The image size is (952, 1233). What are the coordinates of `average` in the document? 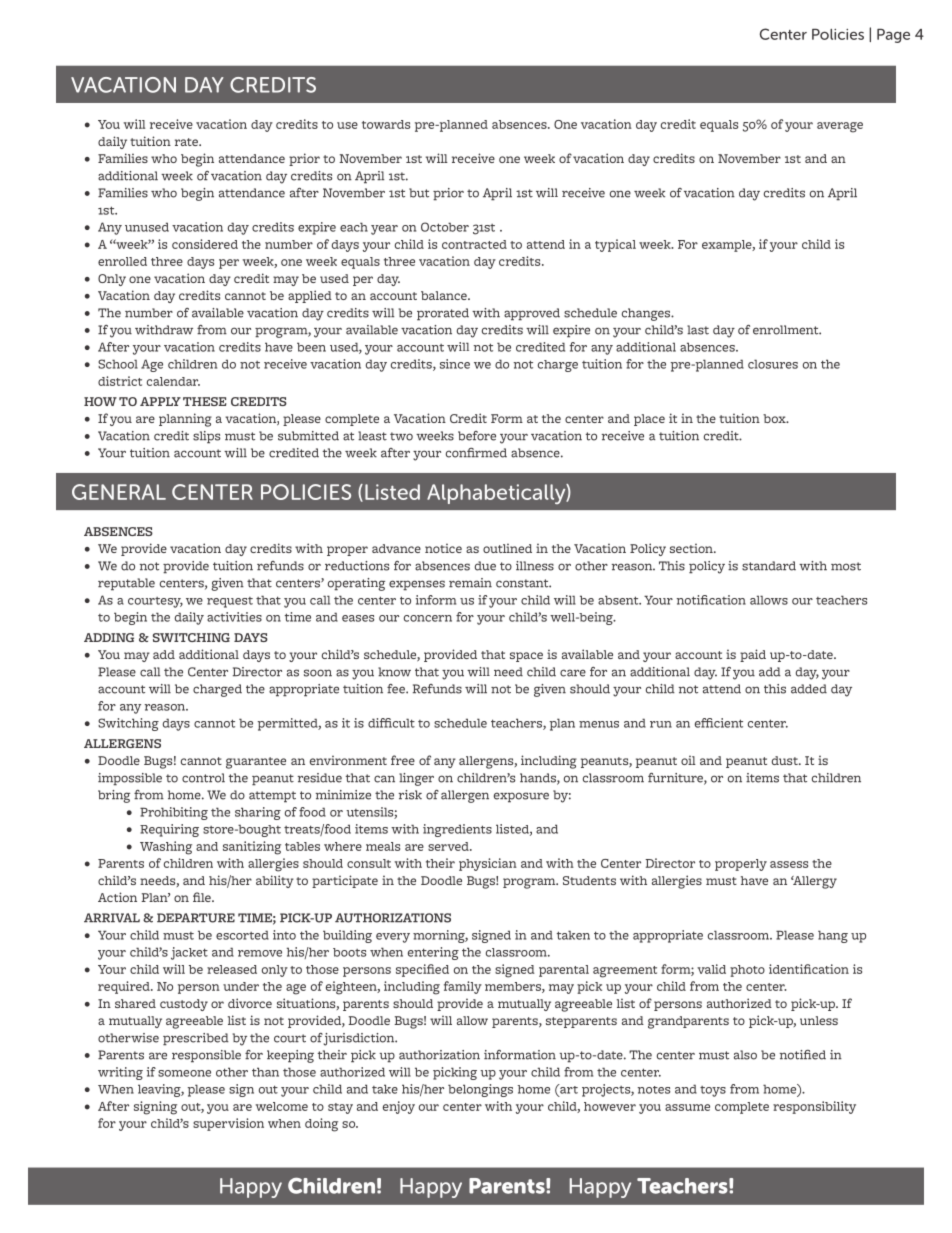 It's located at (840, 127).
